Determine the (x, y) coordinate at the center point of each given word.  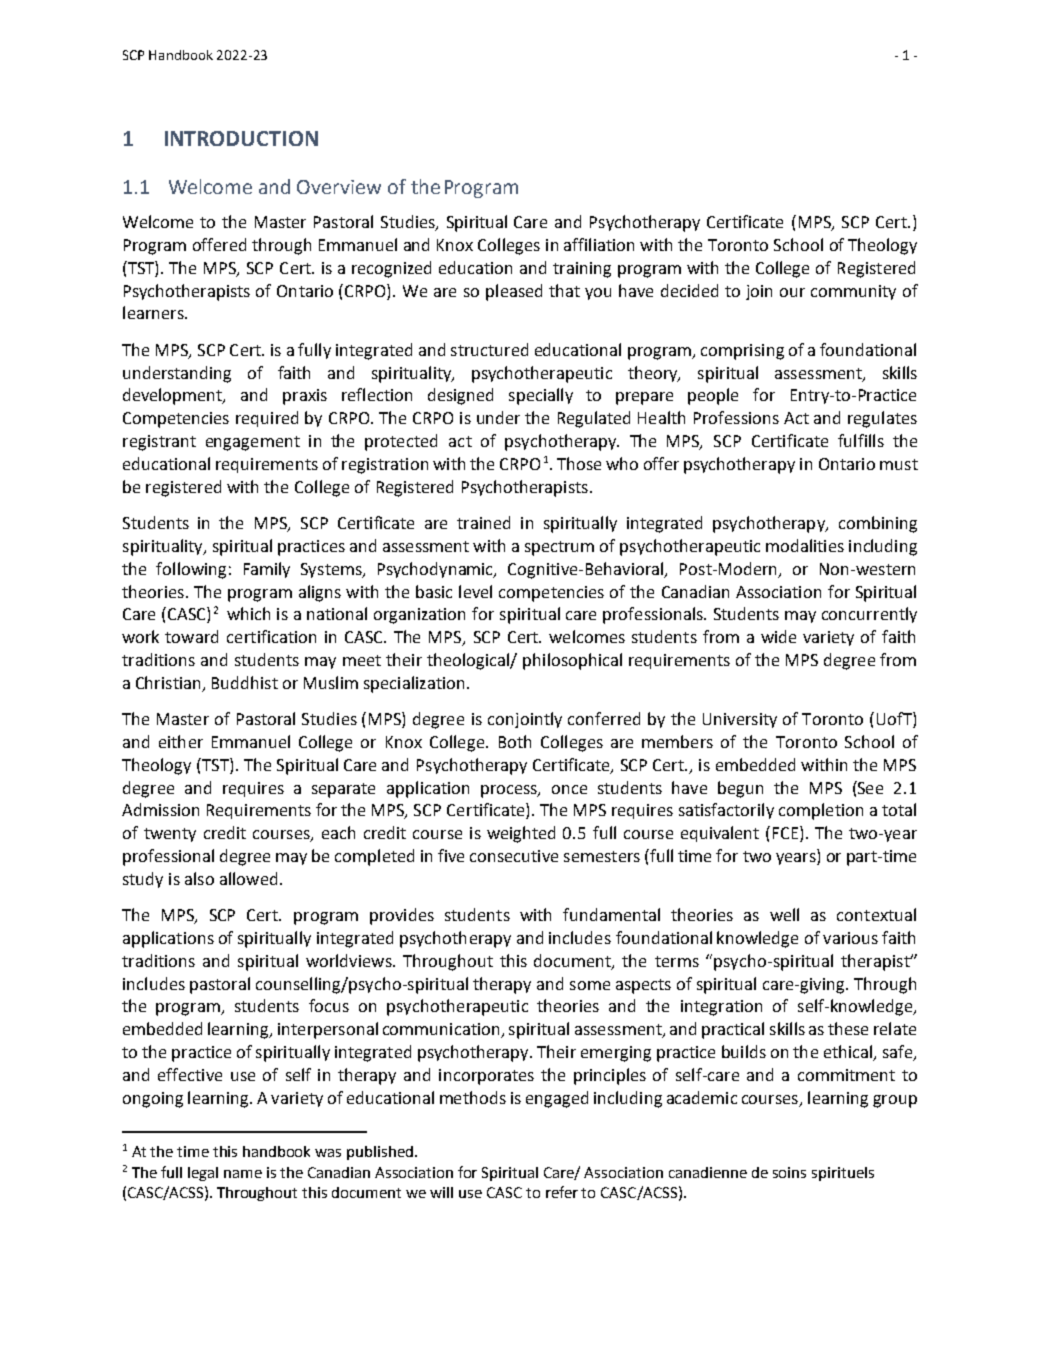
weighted (521, 834)
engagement (253, 443)
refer (562, 1192)
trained (483, 522)
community (853, 292)
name (243, 1174)
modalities (805, 545)
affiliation (599, 244)
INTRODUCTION (241, 138)
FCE (785, 833)
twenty (170, 835)
